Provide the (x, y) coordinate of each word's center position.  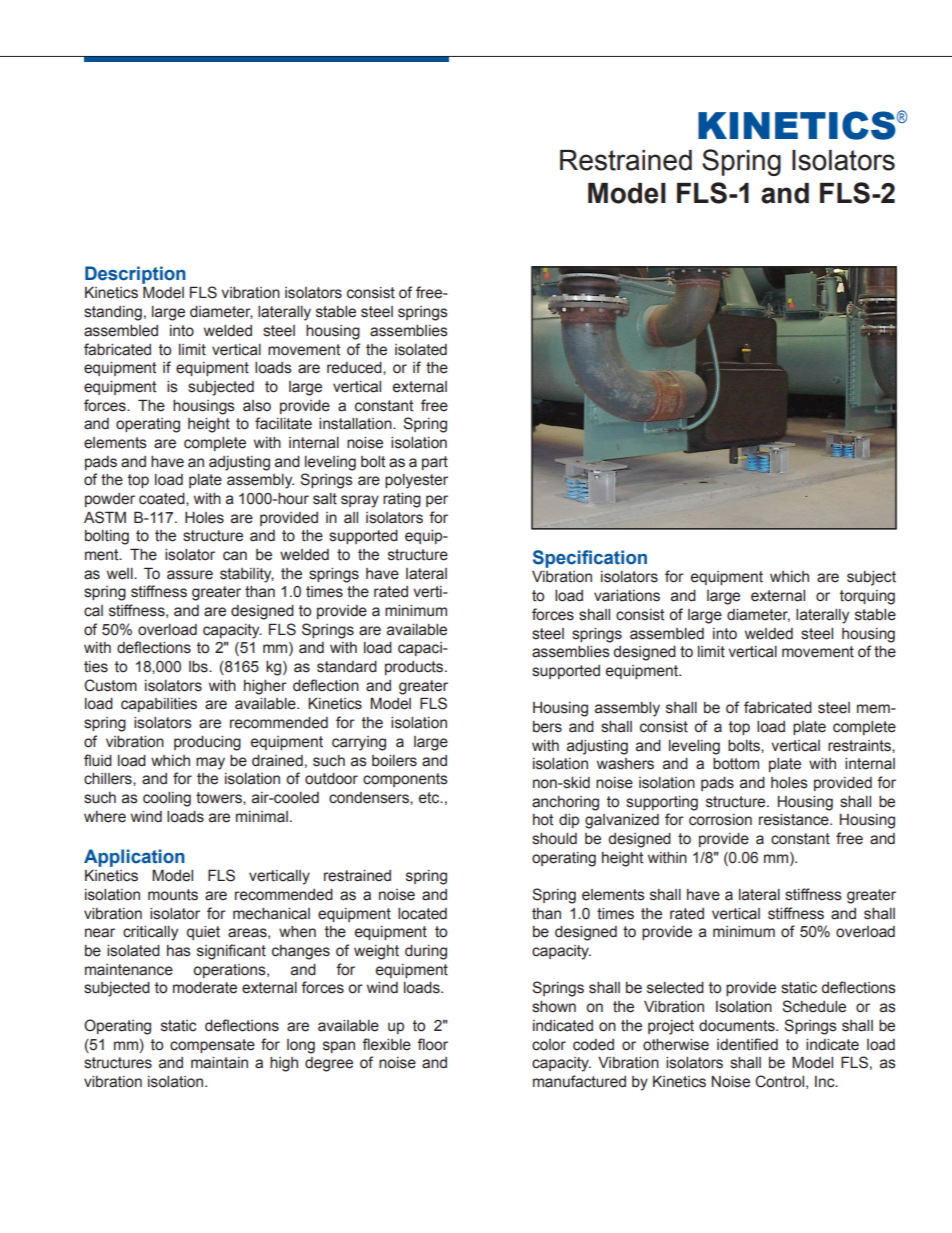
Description (135, 275)
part (435, 463)
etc (430, 798)
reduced (355, 368)
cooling (167, 799)
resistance (795, 820)
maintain (219, 1063)
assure (190, 575)
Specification (590, 559)
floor (432, 1044)
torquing (867, 597)
